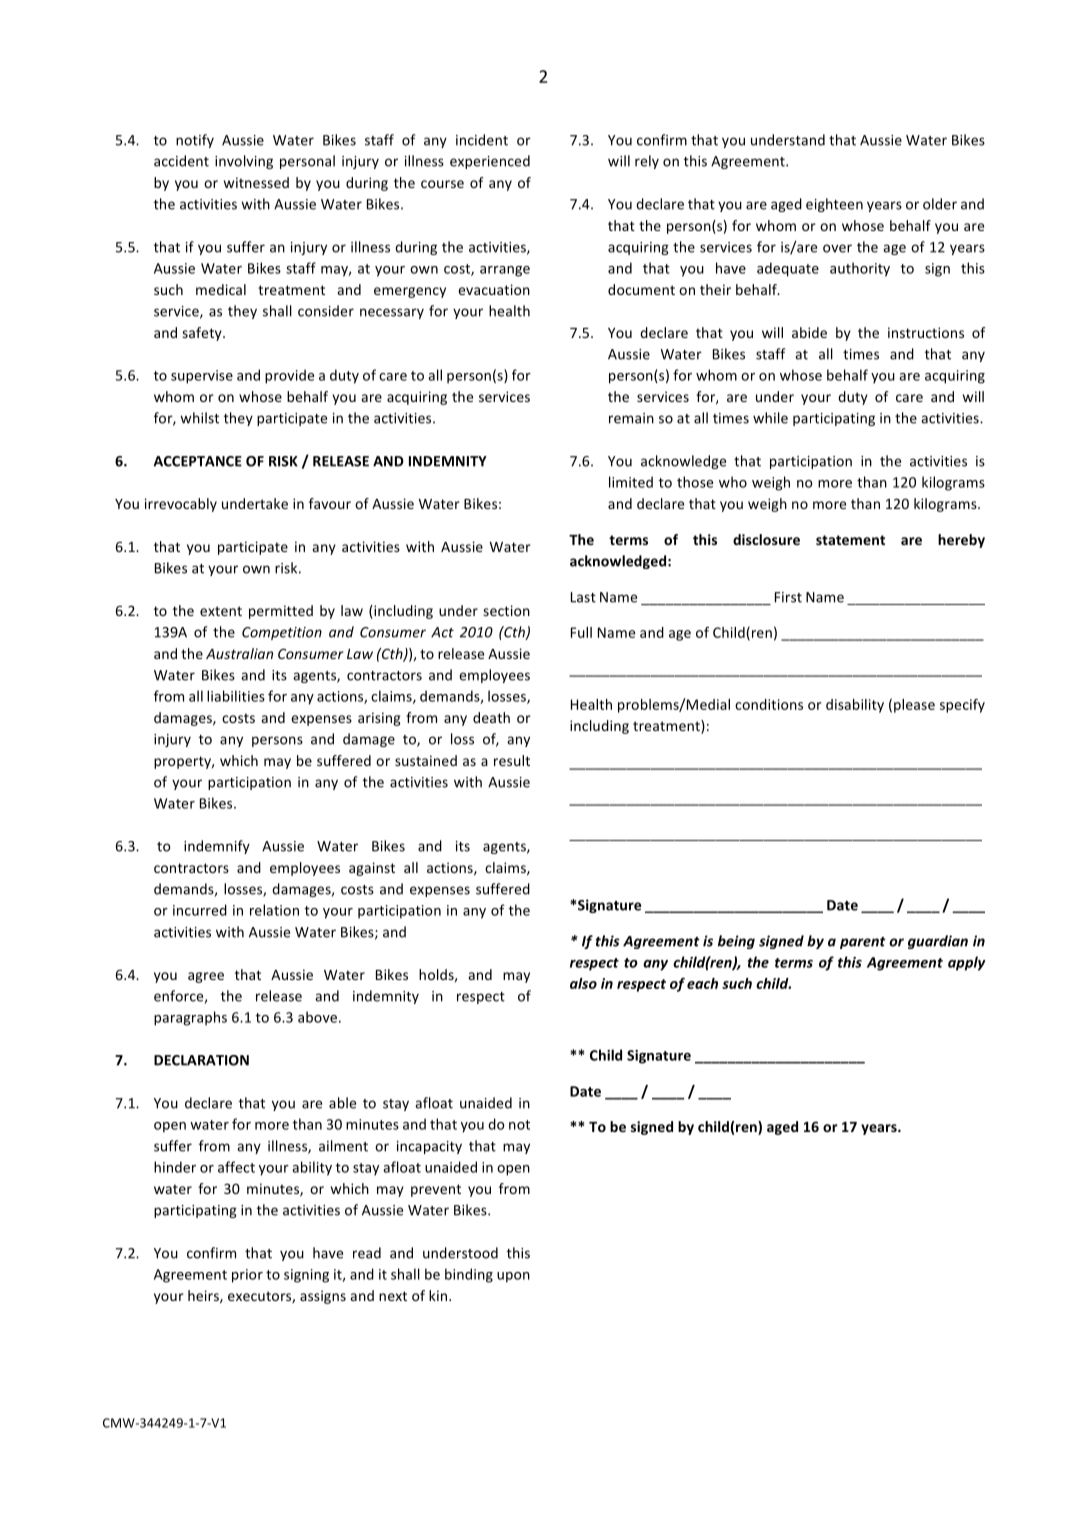 The height and width of the screenshot is (1520, 1074). What do you see at coordinates (247, 1276) in the screenshot?
I see `prior` at bounding box center [247, 1276].
